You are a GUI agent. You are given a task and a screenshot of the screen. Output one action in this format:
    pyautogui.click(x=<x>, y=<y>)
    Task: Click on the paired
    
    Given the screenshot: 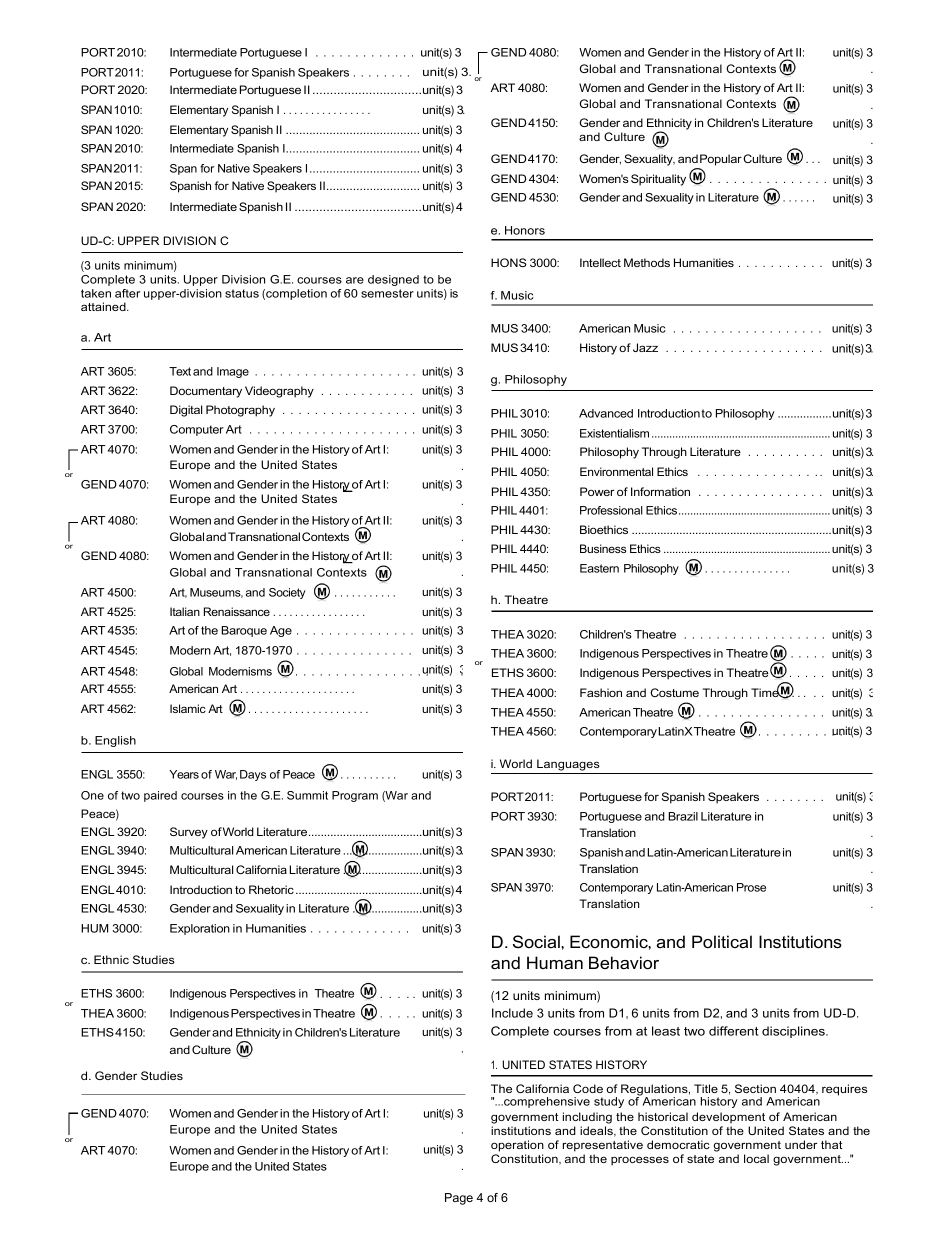 What is the action you would take?
    pyautogui.click(x=160, y=796)
